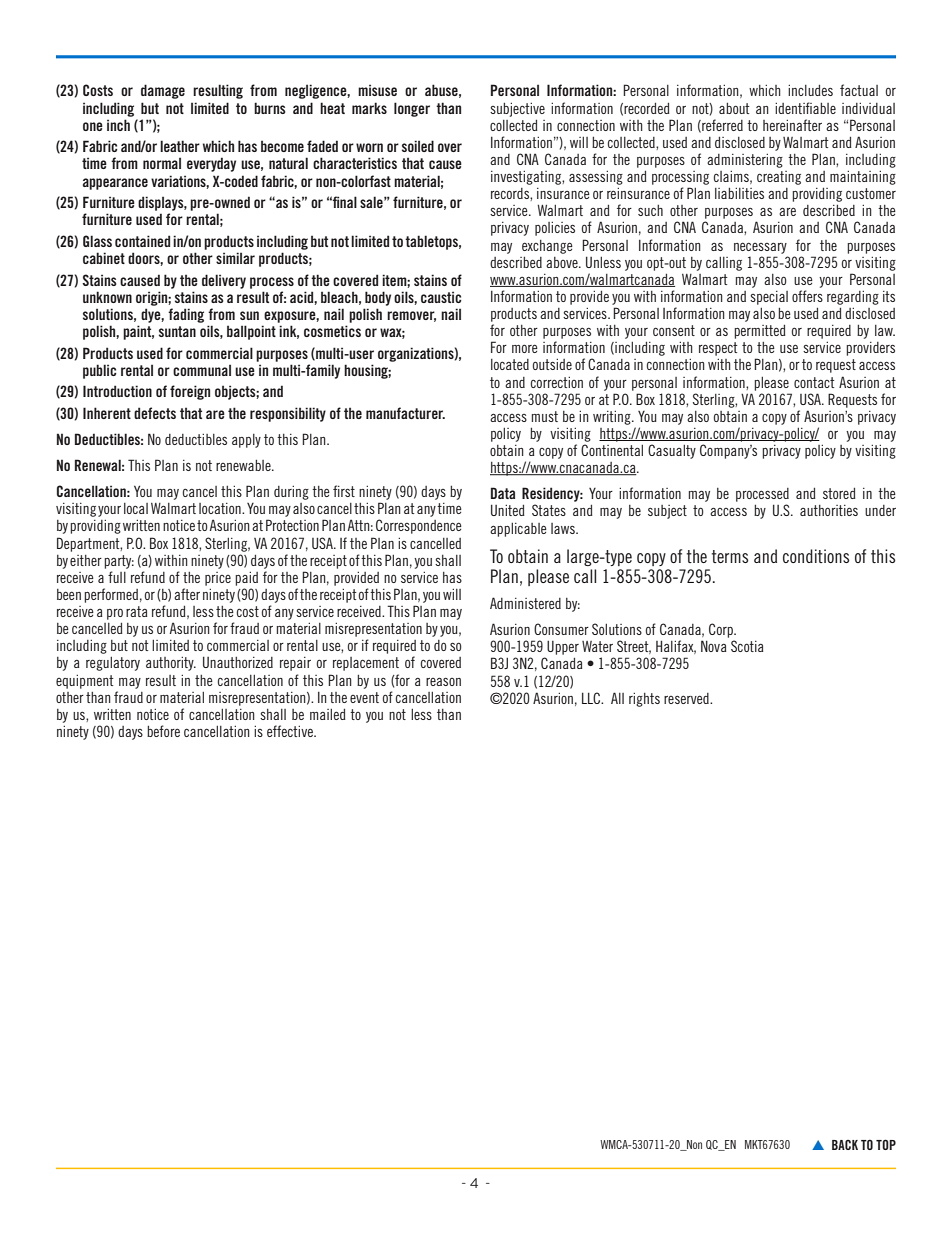 Image resolution: width=952 pixels, height=1233 pixels. What do you see at coordinates (443, 682) in the screenshot?
I see `reason` at bounding box center [443, 682].
